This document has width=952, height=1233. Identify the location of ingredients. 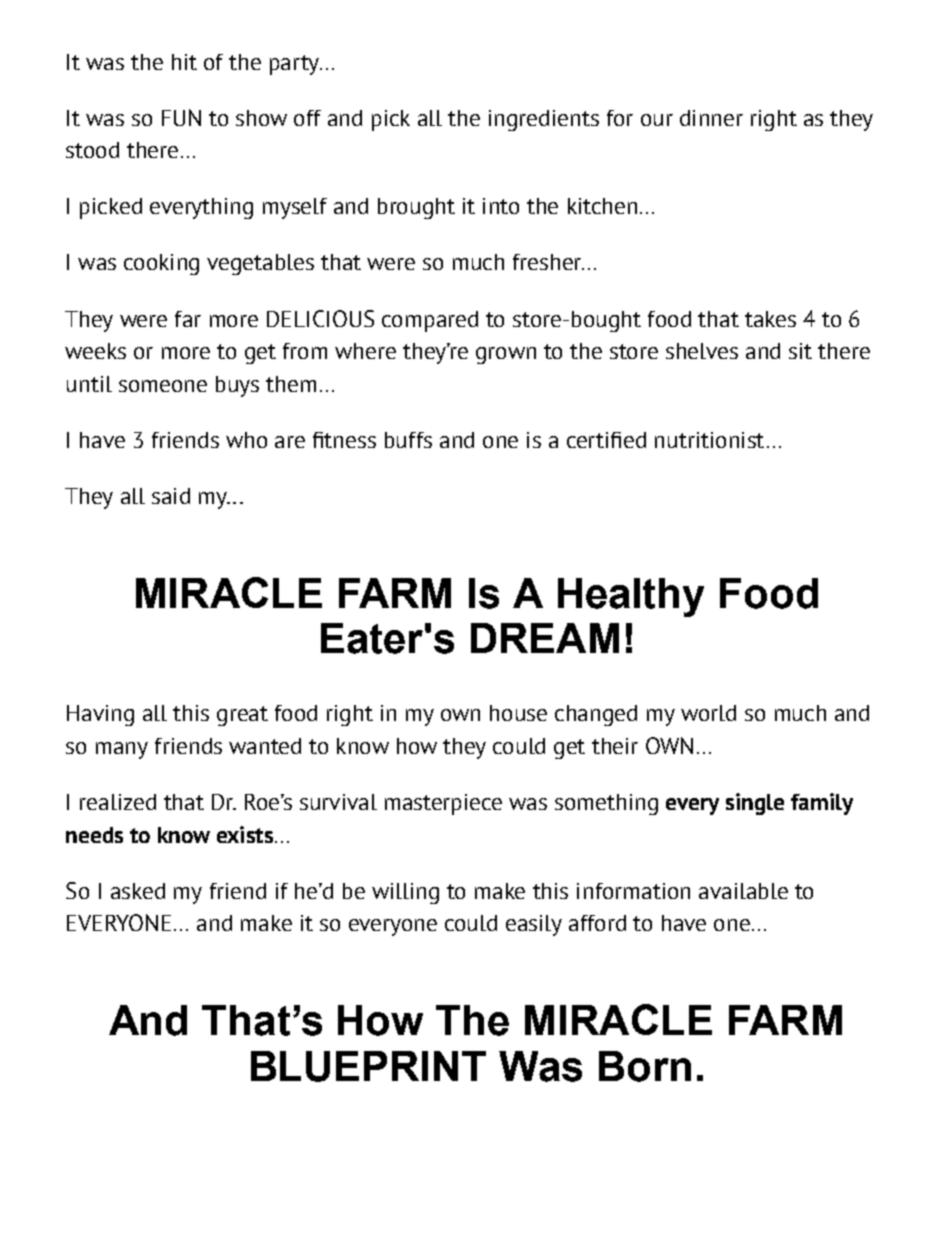
(544, 120).
